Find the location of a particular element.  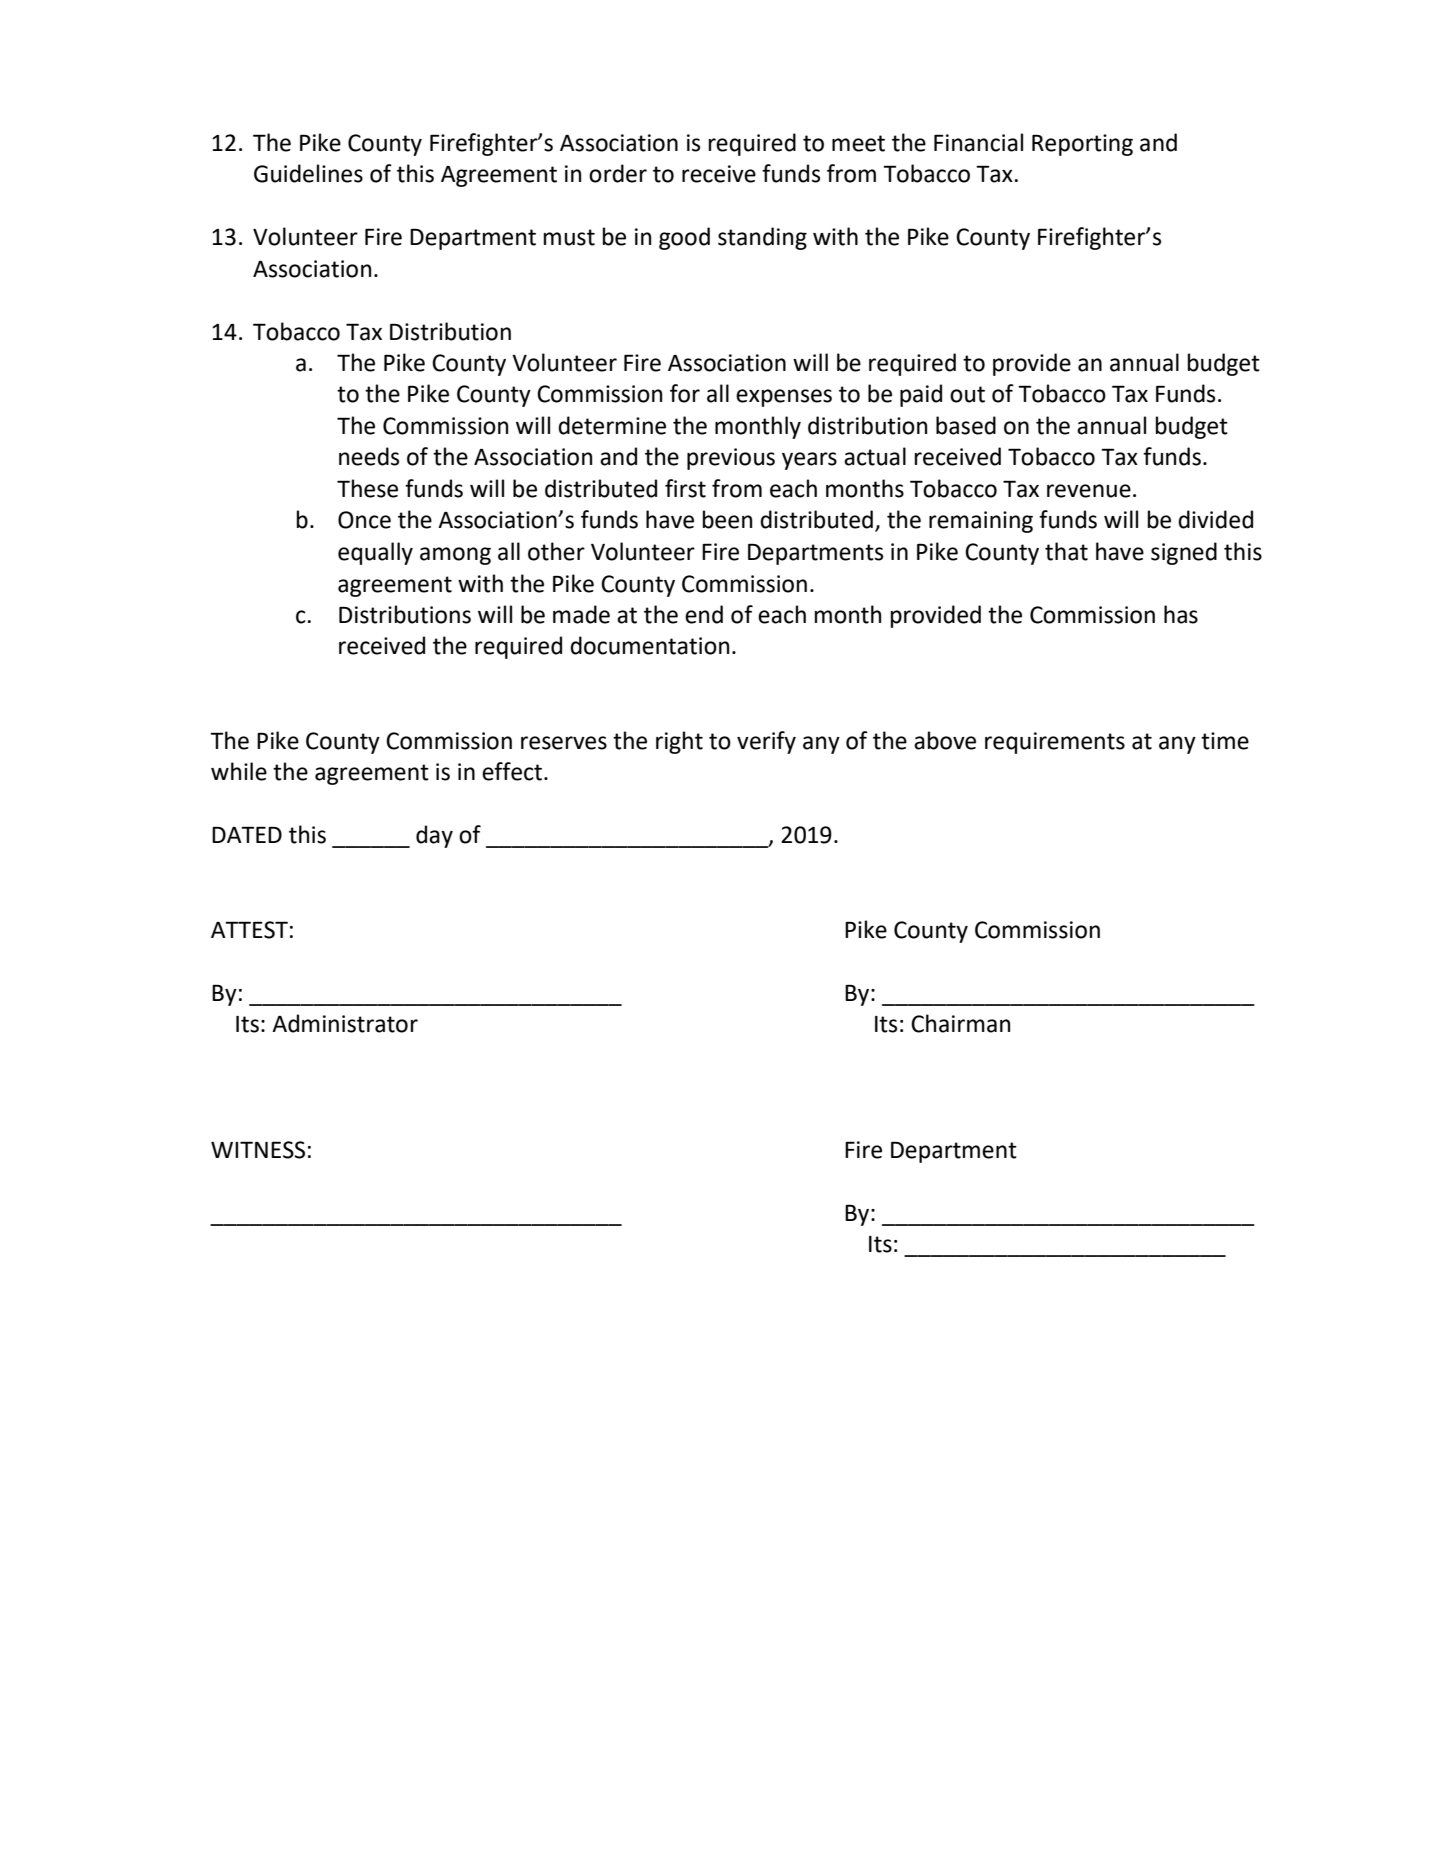

requirements is located at coordinates (1055, 743).
